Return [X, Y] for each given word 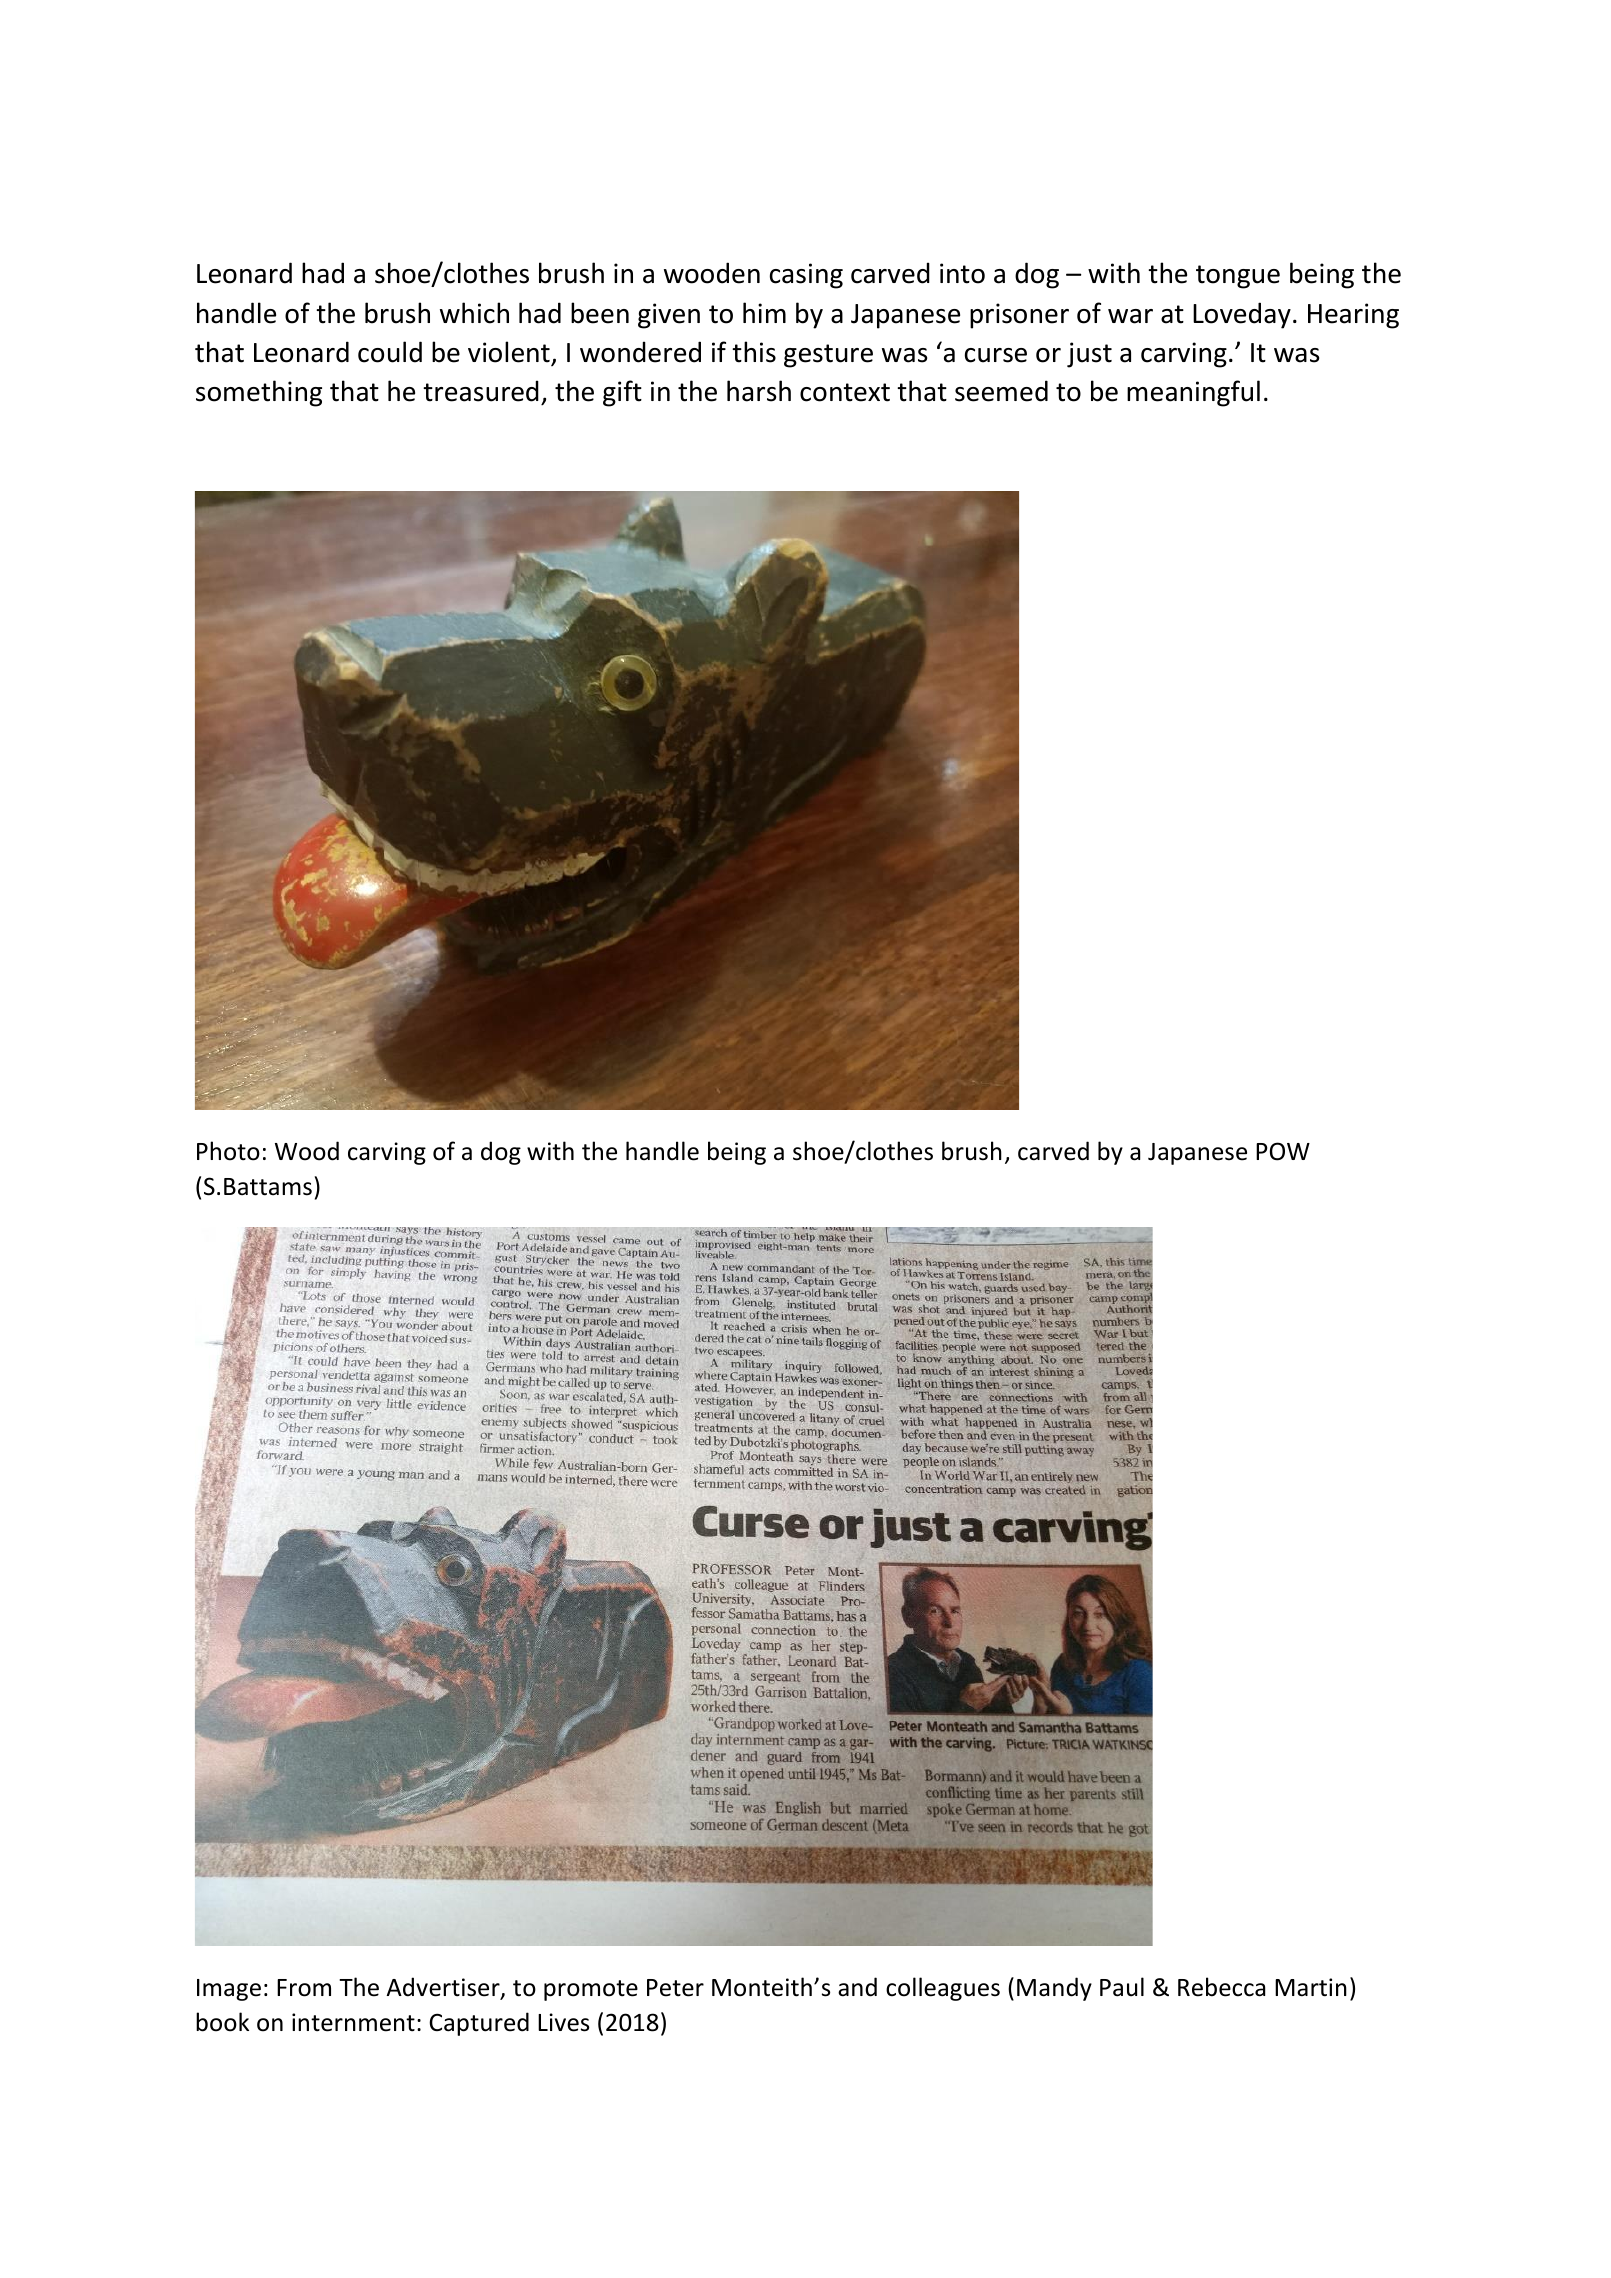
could [390, 352]
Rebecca [1221, 1987]
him [764, 312]
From [304, 1988]
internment [353, 2022]
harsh [759, 391]
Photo [228, 1151]
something [259, 393]
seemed [1001, 391]
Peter [675, 1988]
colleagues [943, 1989]
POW [1283, 1151]
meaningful [1193, 393]
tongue [1238, 277]
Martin [1311, 1987]
